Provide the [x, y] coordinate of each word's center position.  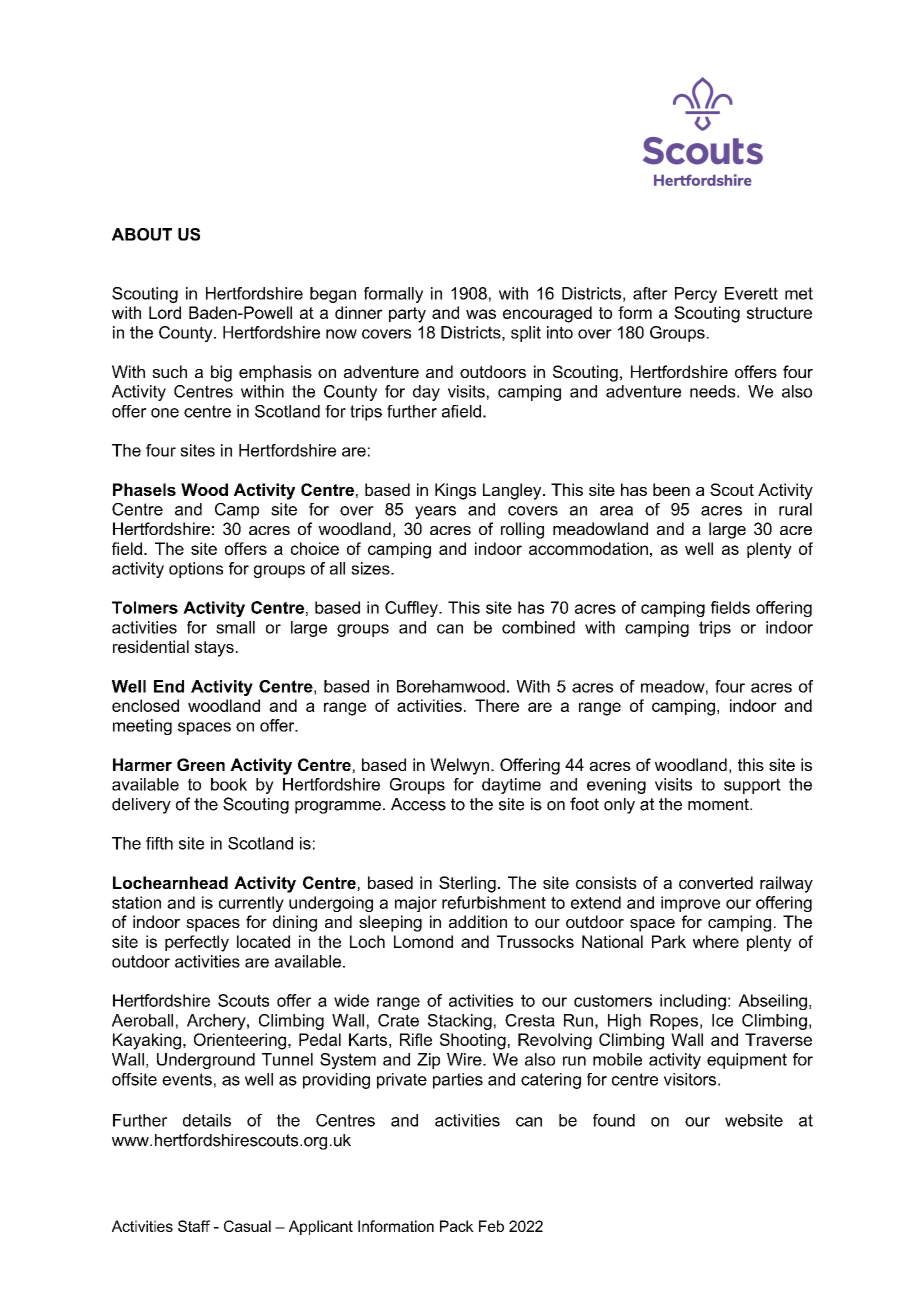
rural [795, 509]
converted [716, 882]
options [196, 570]
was [481, 314]
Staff [194, 1226]
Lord [165, 312]
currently [251, 904]
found [614, 1120]
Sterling [467, 884]
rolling [522, 530]
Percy [696, 295]
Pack [457, 1226]
